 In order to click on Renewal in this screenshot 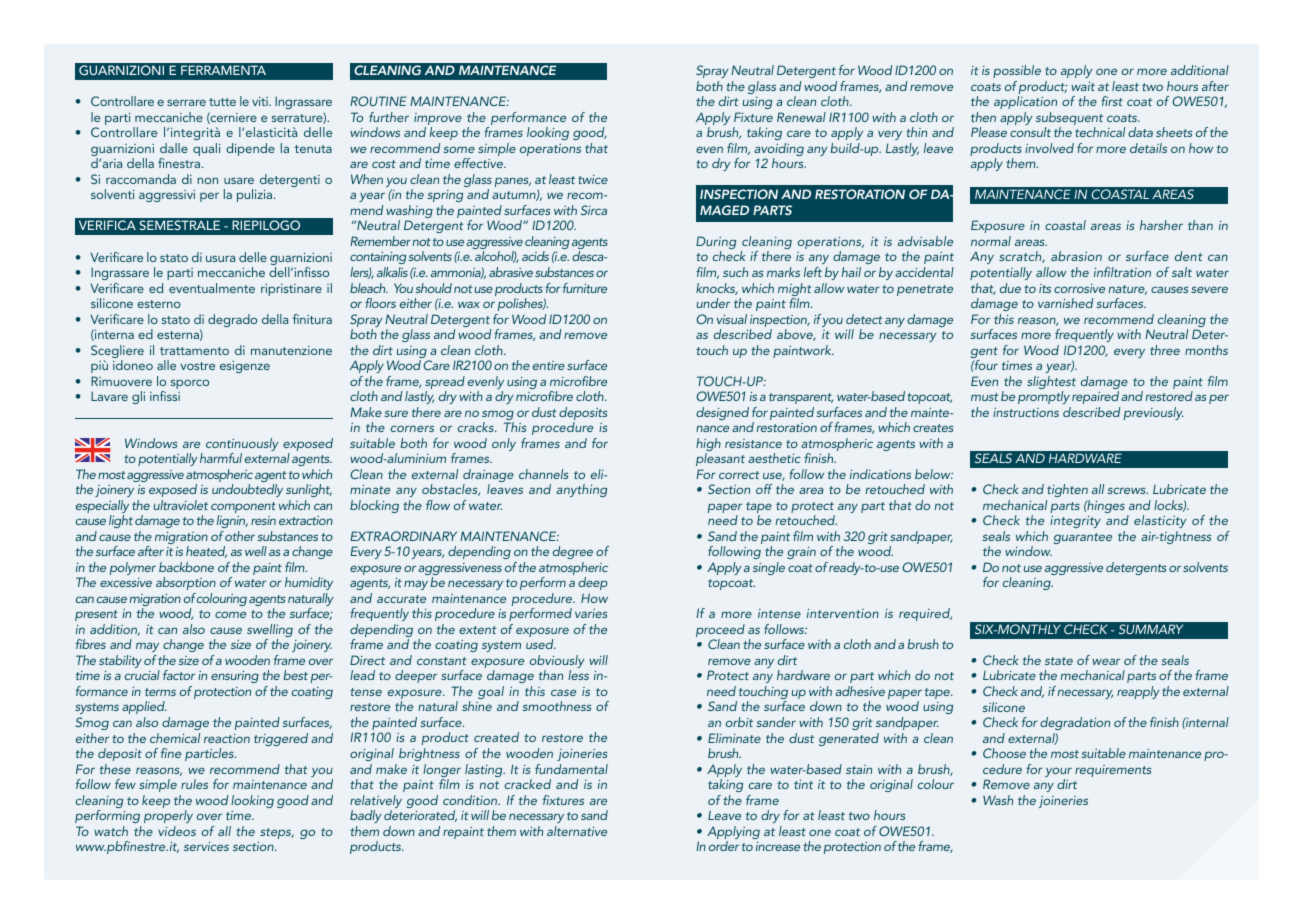, I will do `click(801, 117)`.
